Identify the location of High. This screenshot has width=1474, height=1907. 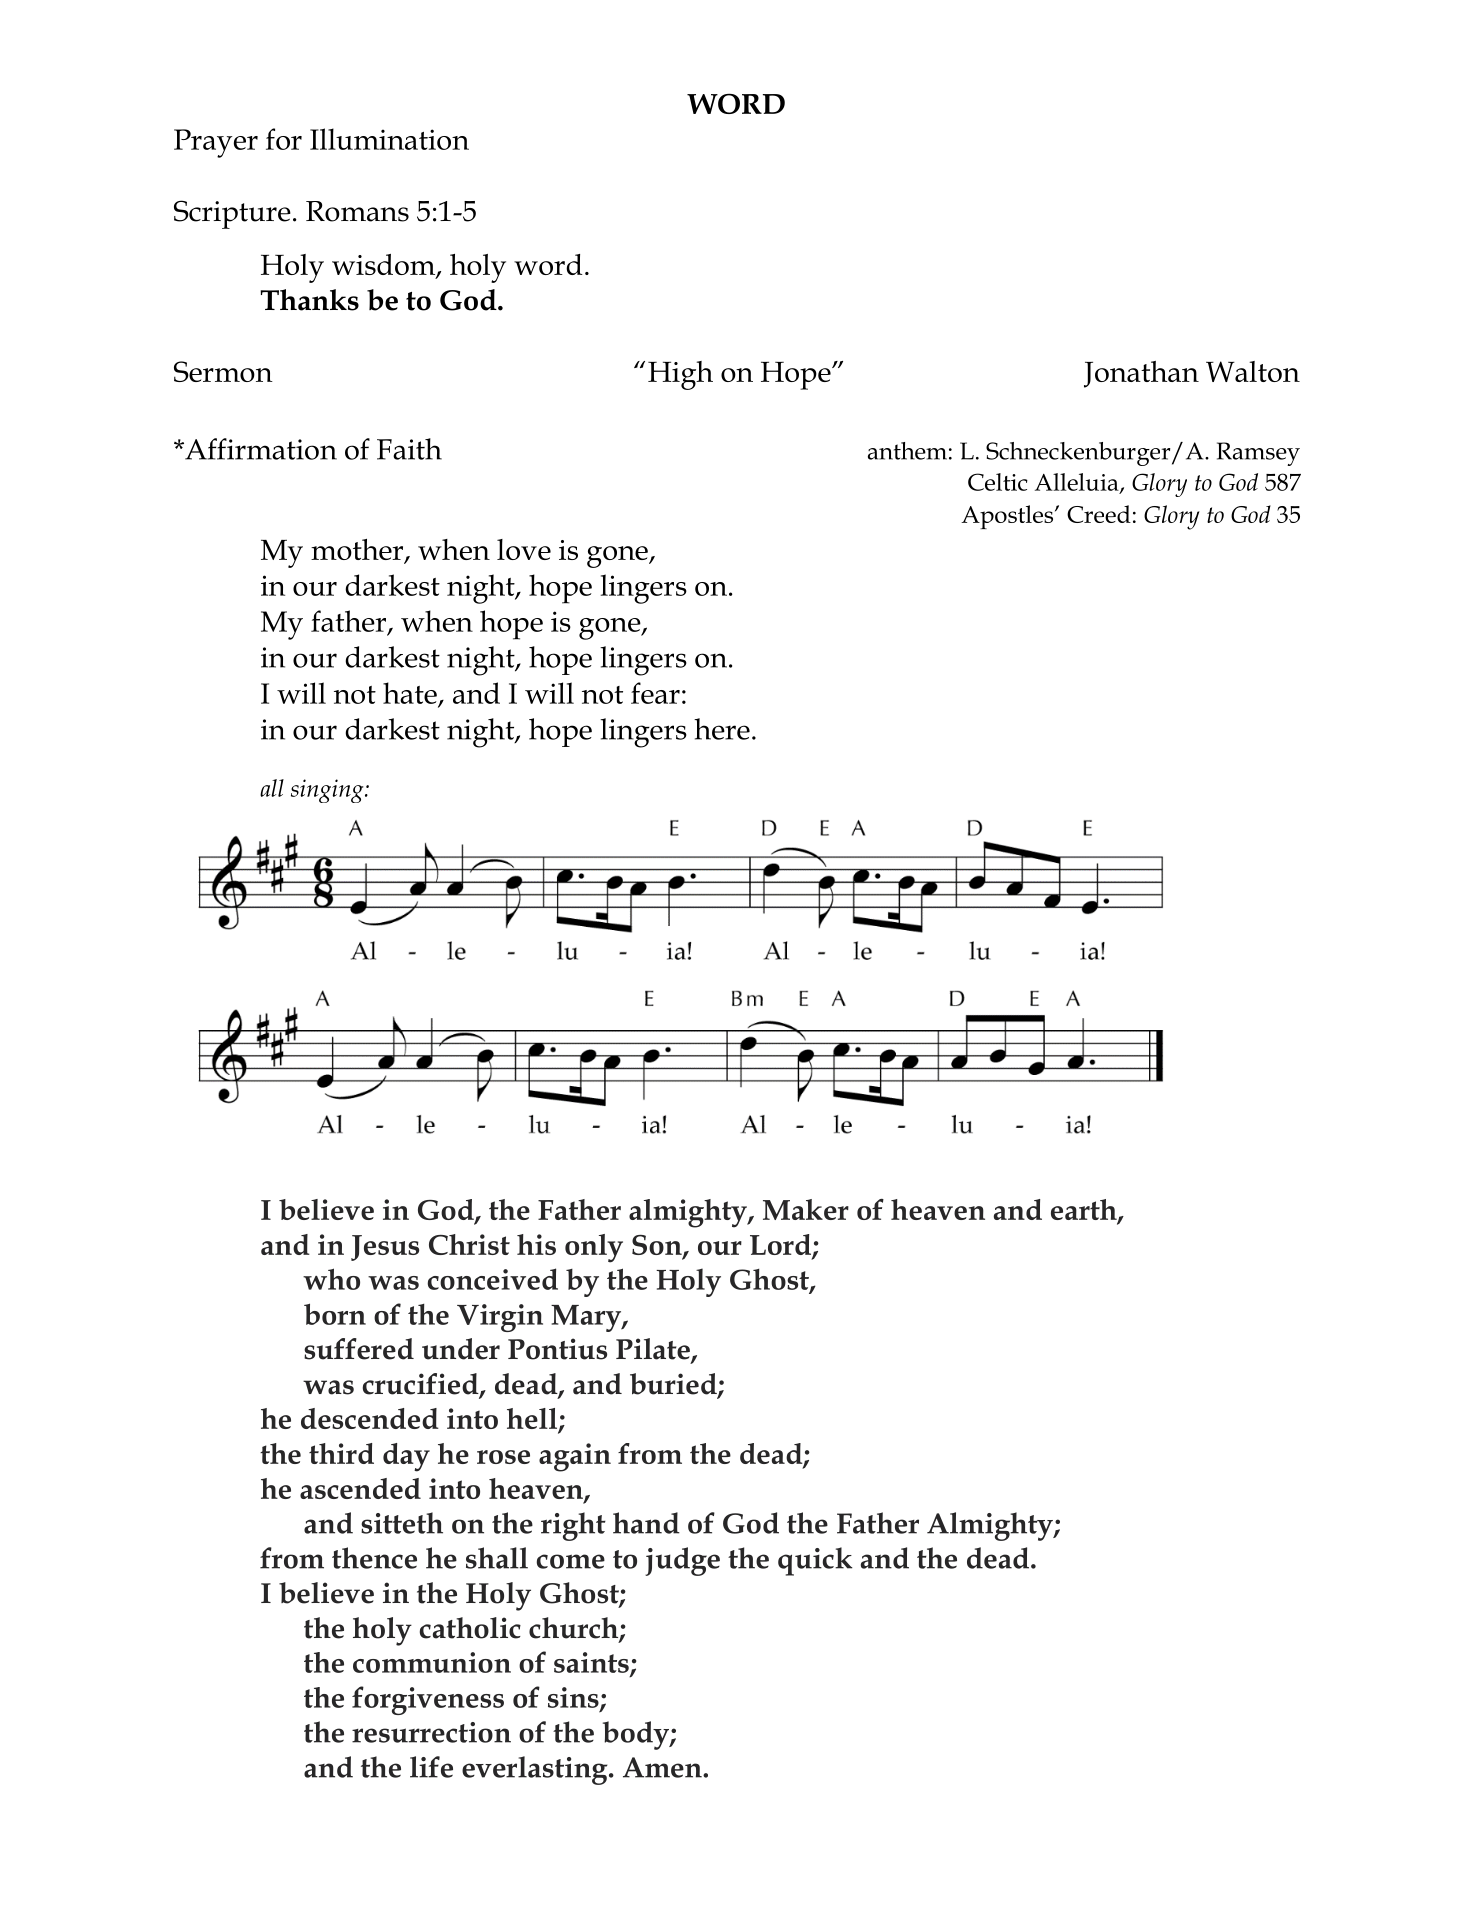
(680, 375).
